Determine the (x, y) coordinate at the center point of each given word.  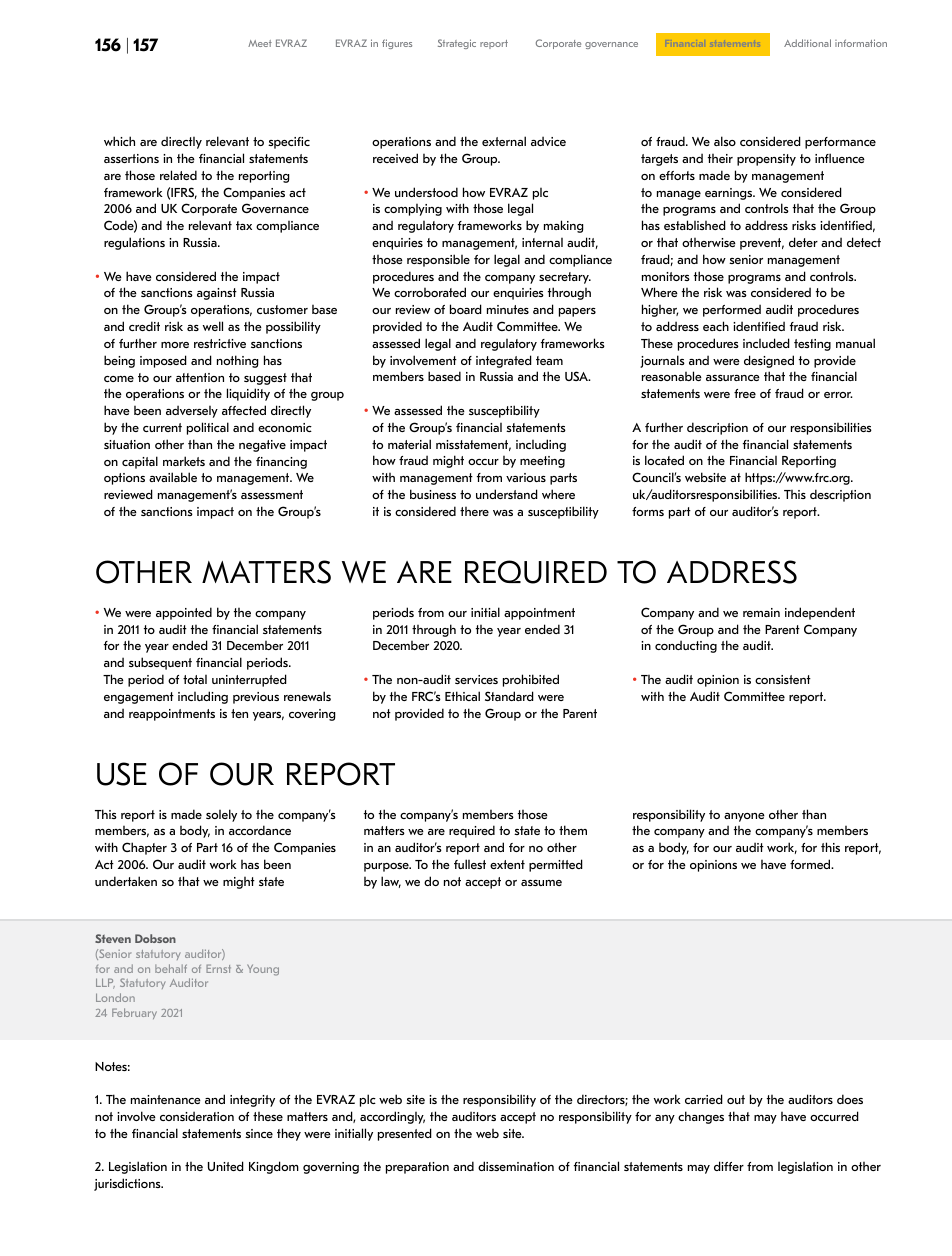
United (226, 1166)
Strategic (457, 44)
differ (729, 1166)
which (119, 141)
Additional (807, 43)
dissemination (516, 1166)
